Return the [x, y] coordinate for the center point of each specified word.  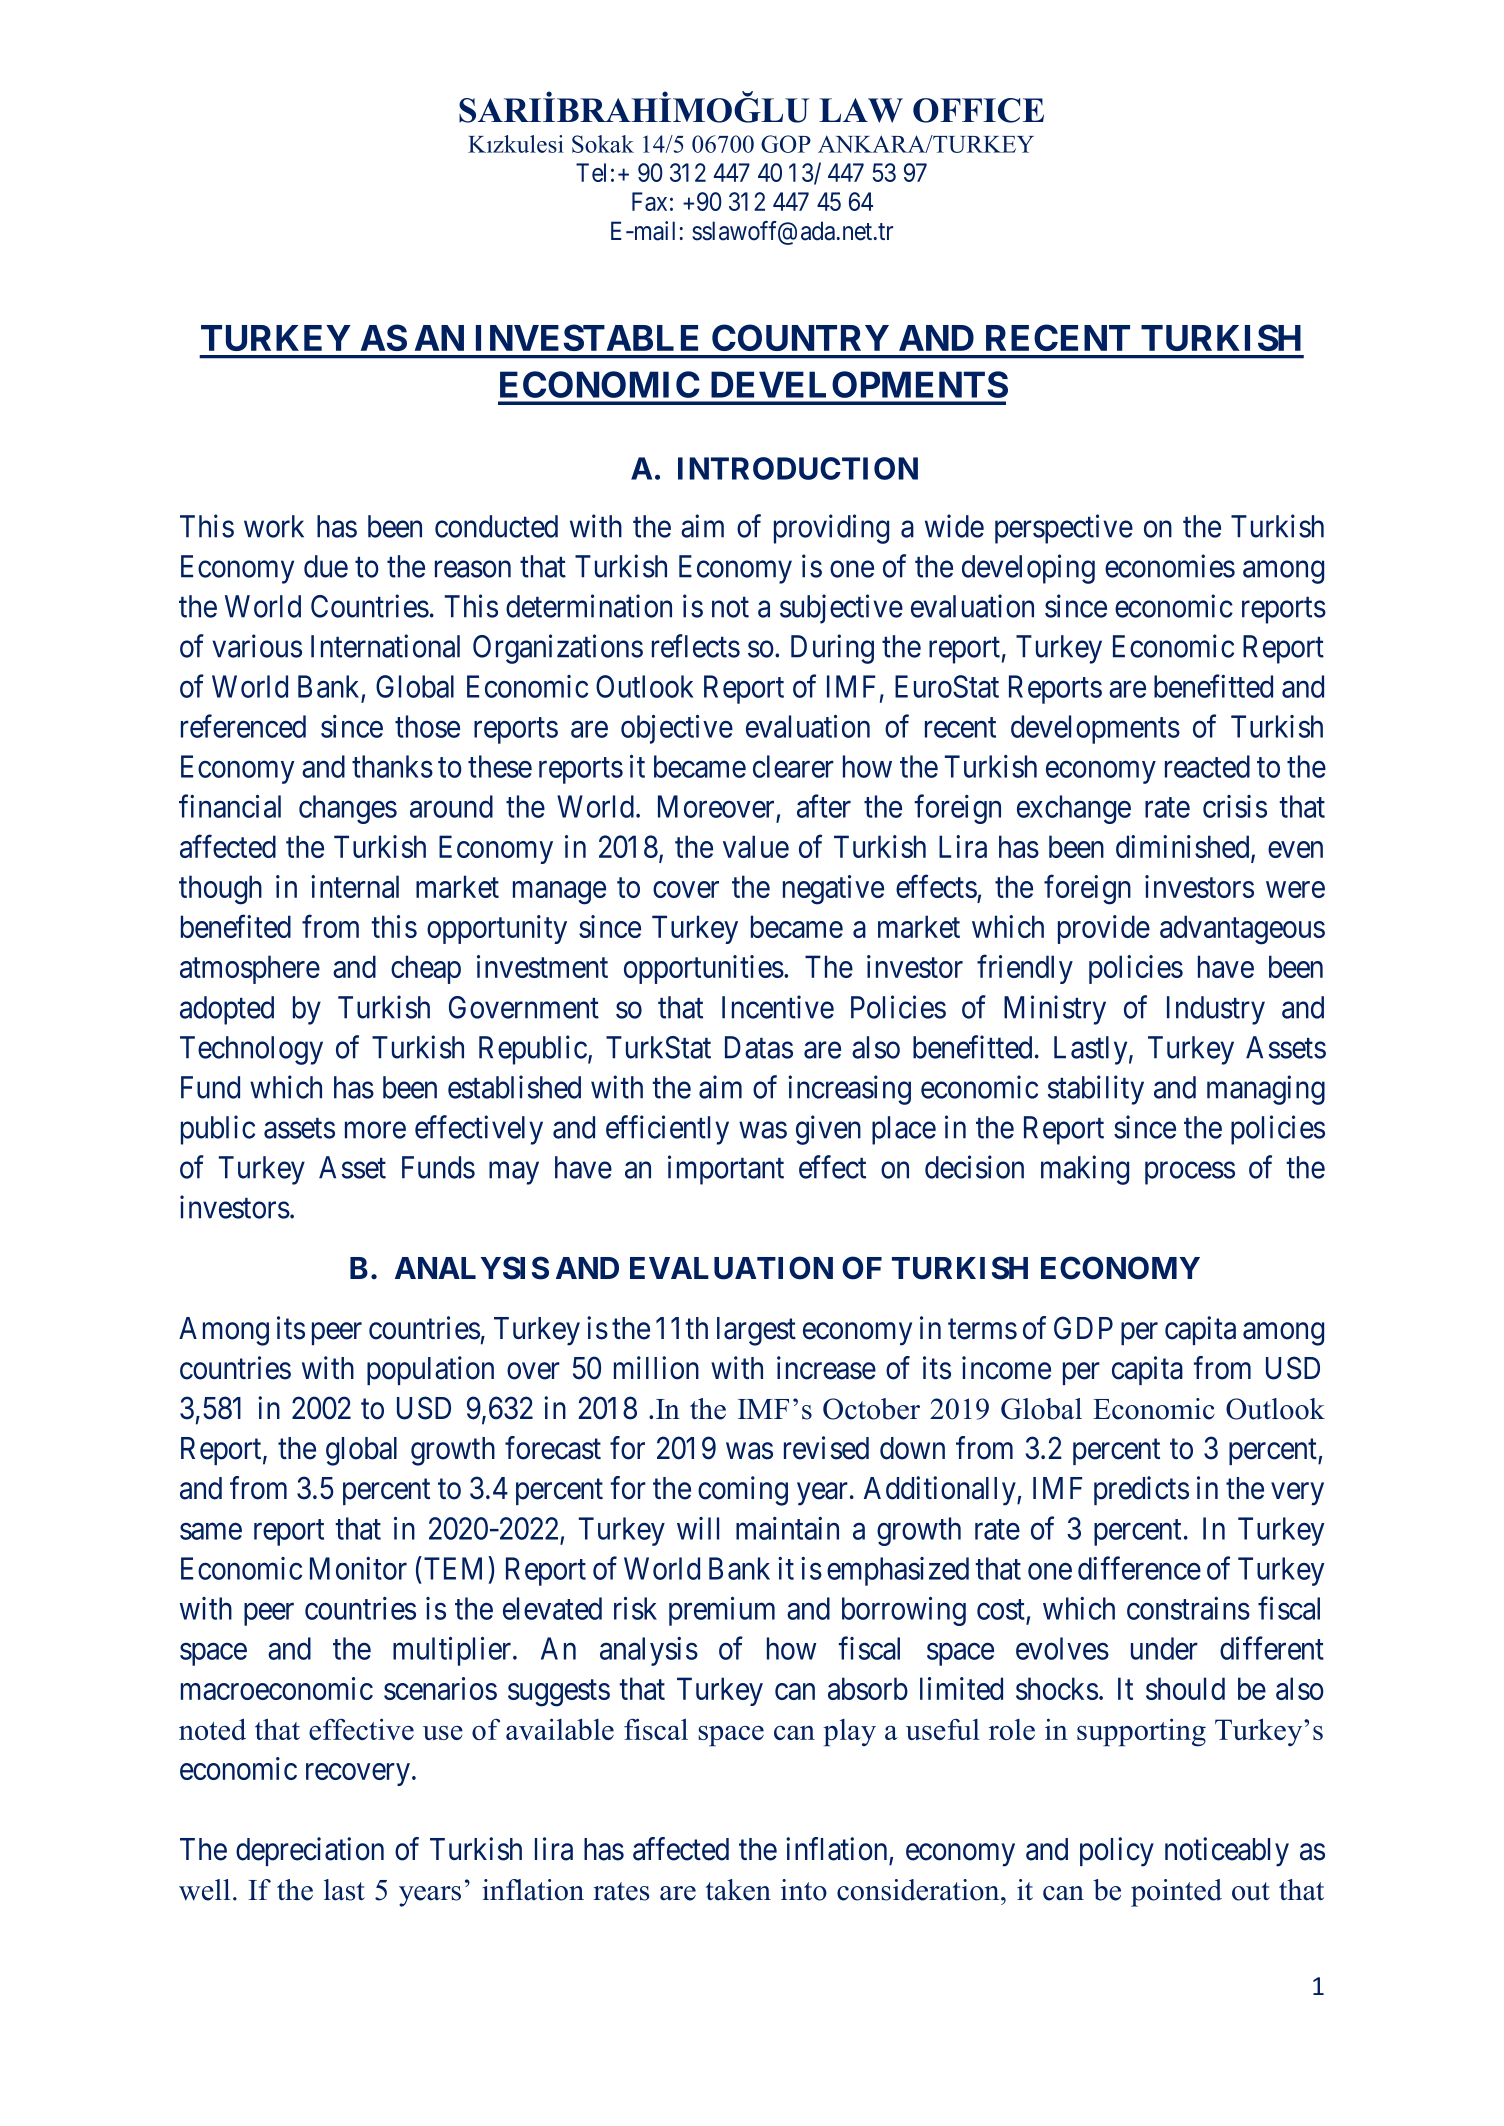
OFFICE [978, 110]
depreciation [310, 1851]
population [430, 1370]
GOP [786, 144]
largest [756, 1331]
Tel [591, 172]
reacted [1207, 766]
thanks [392, 766]
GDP [1083, 1328]
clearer [793, 766]
